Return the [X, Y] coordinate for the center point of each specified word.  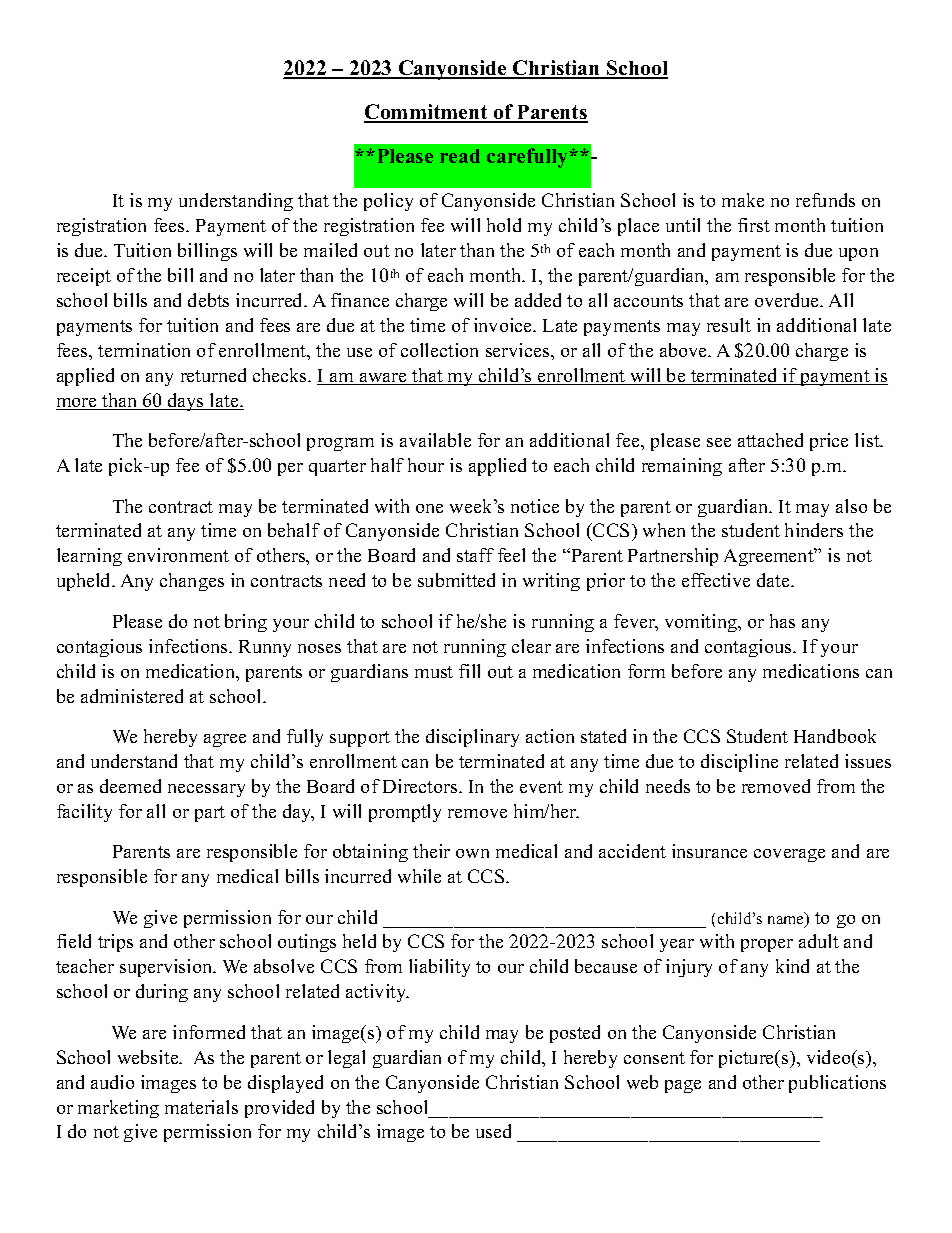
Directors [421, 786]
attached [770, 440]
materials [201, 1107]
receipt [84, 277]
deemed [130, 786]
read [460, 156]
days [186, 402]
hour [426, 465]
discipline [739, 763]
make [743, 200]
